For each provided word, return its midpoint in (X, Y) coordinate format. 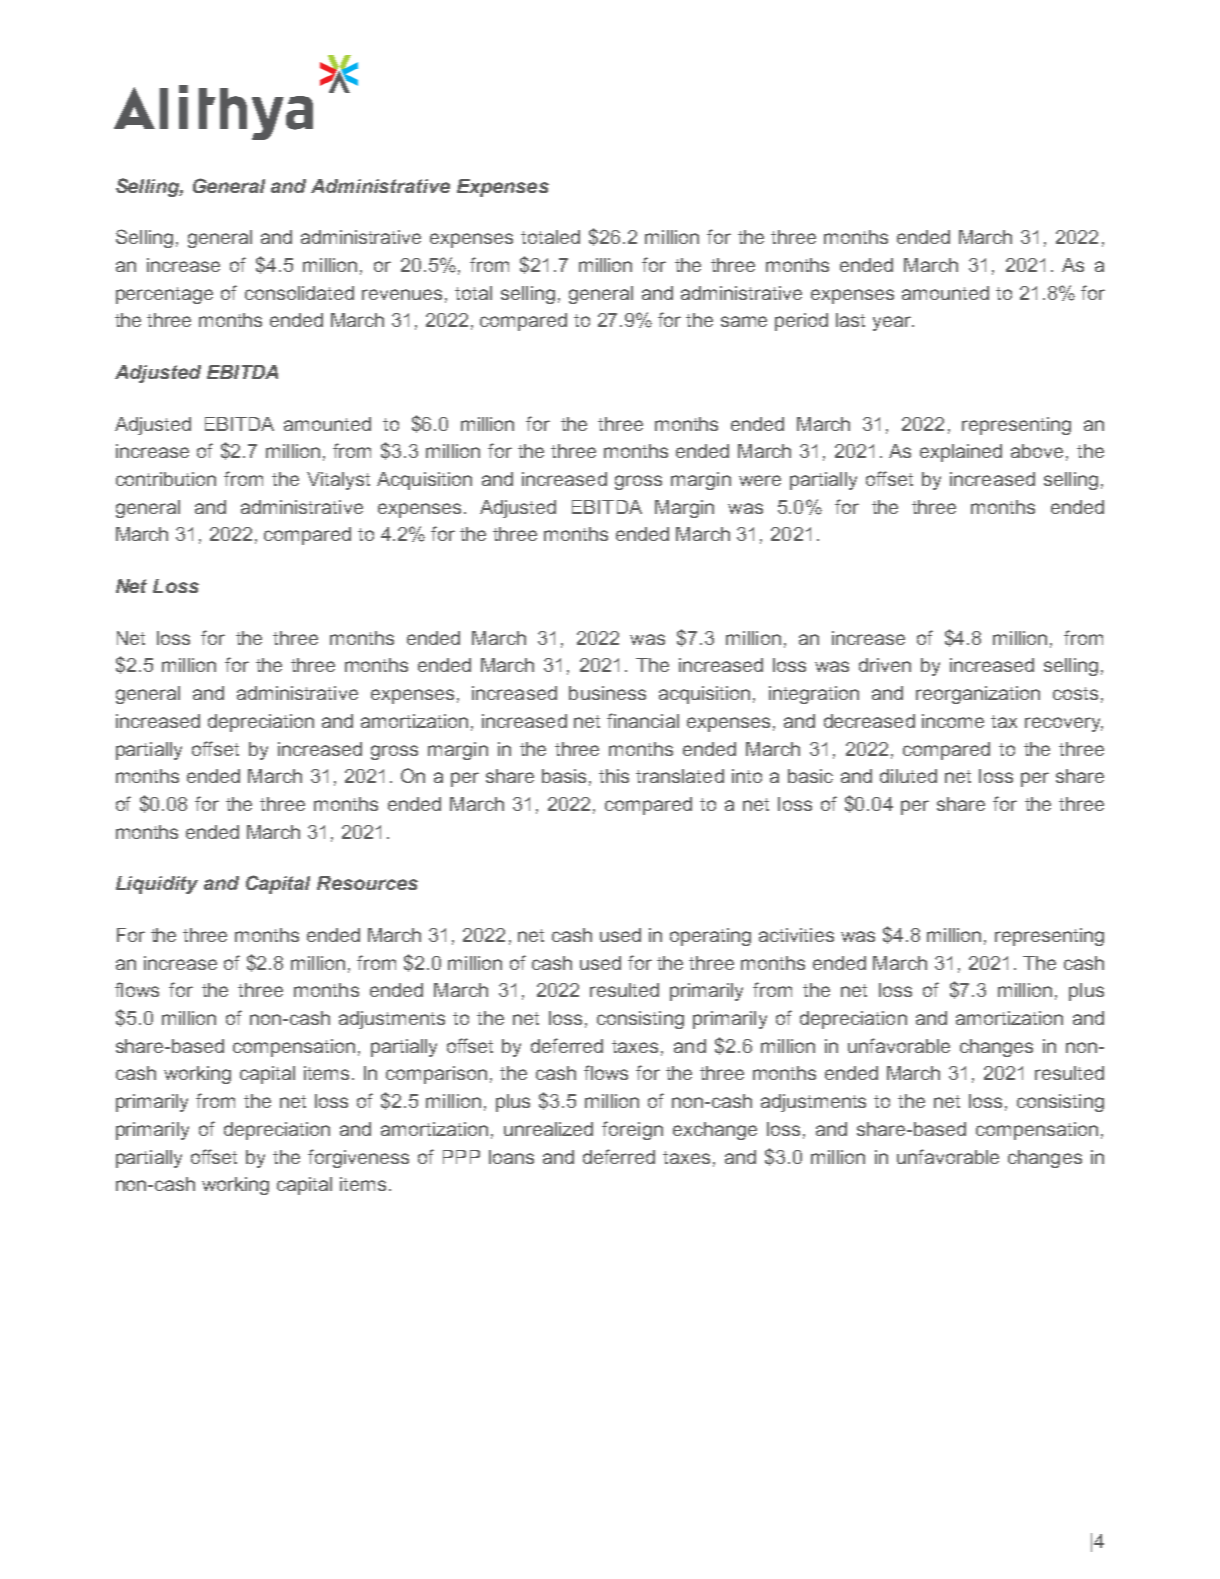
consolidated (299, 293)
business (607, 693)
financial (643, 720)
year (893, 323)
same (744, 321)
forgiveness (358, 1158)
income (953, 721)
